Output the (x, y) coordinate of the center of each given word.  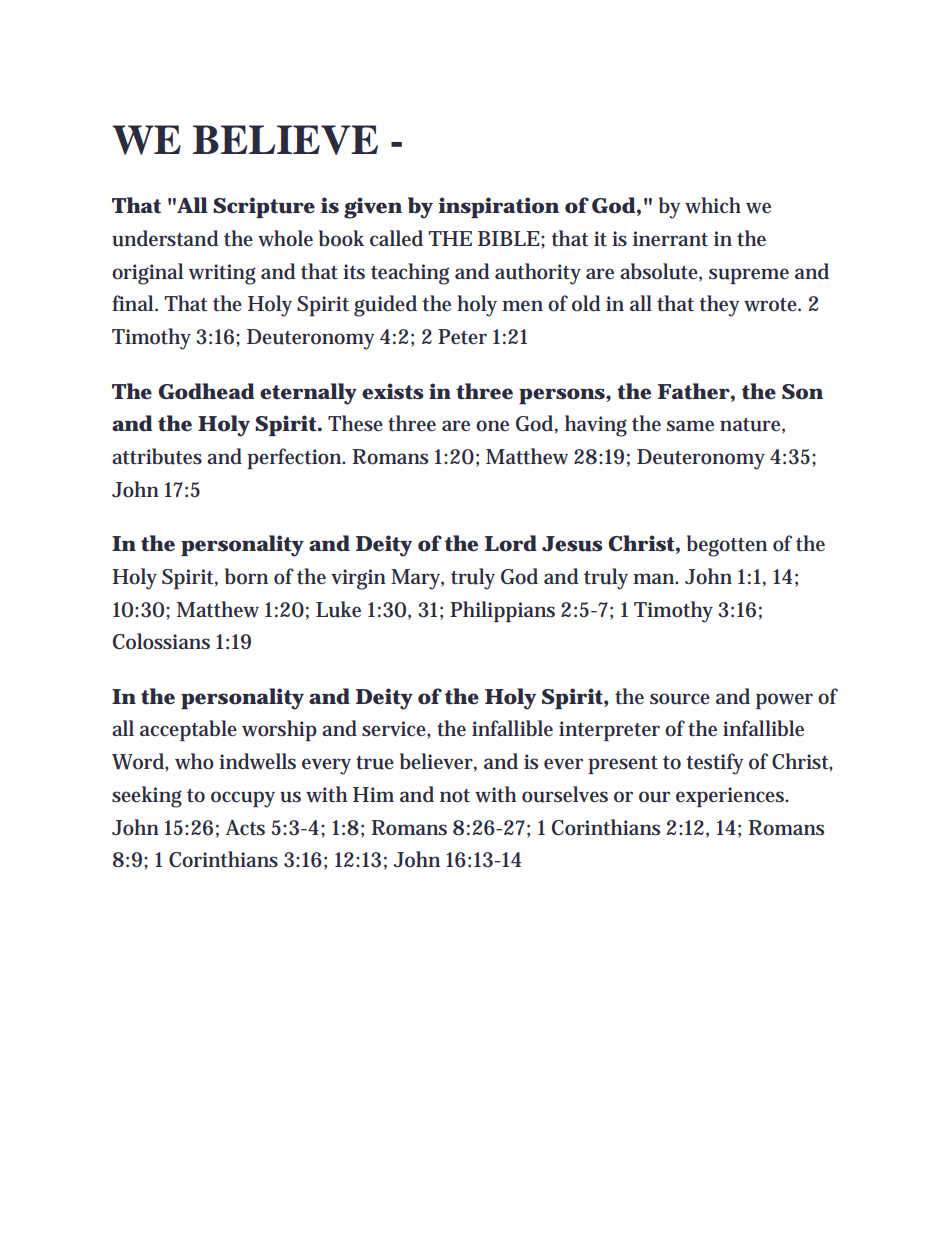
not (455, 796)
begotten (727, 546)
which (713, 205)
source (680, 699)
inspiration (498, 207)
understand (165, 238)
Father (694, 391)
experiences (732, 797)
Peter (462, 337)
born (246, 576)
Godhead (206, 391)
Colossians (161, 641)
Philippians (502, 611)
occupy (243, 799)
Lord (511, 543)
